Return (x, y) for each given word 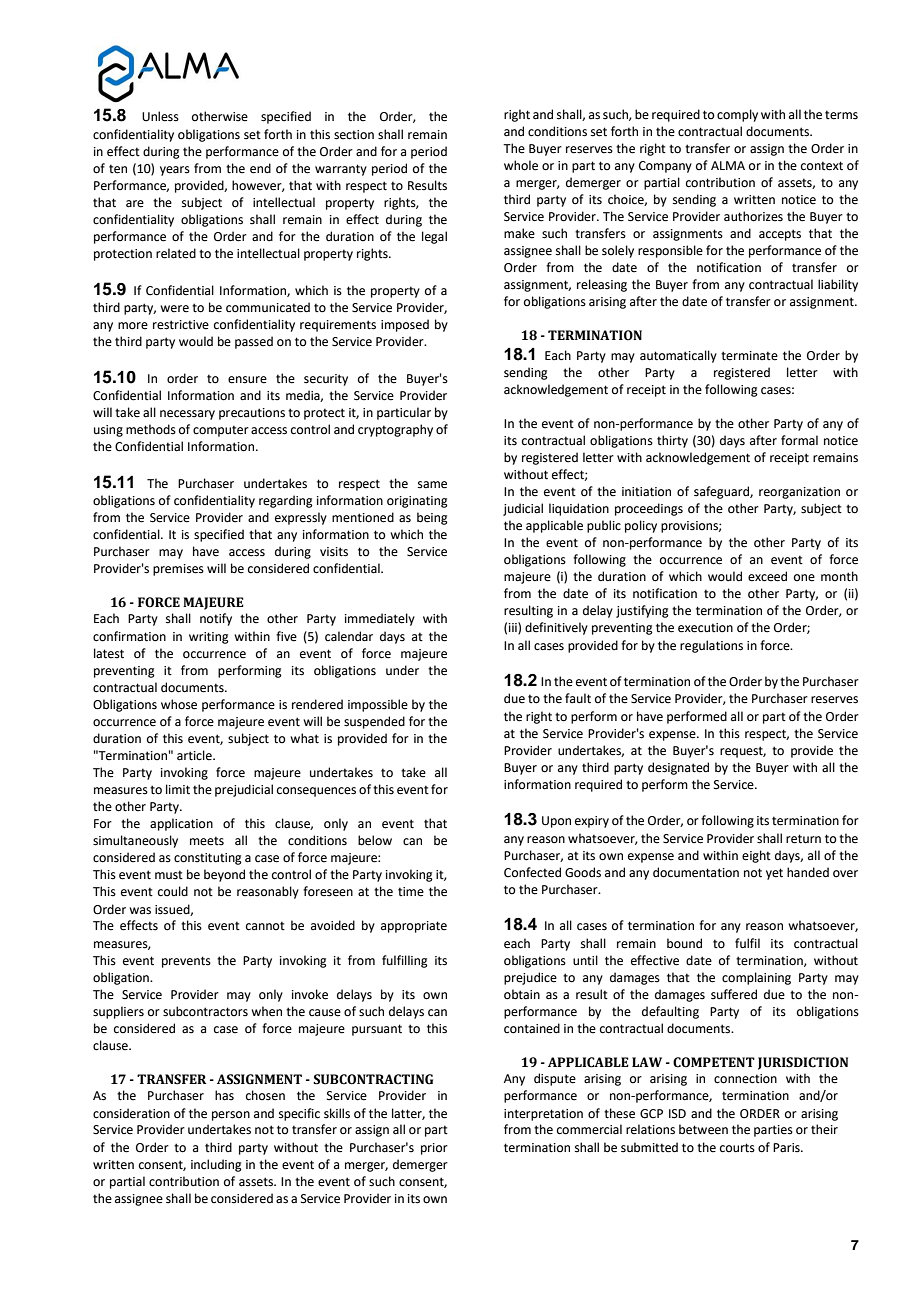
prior (434, 1149)
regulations (711, 646)
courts (737, 1148)
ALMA (728, 165)
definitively (556, 628)
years (175, 171)
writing (209, 638)
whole (521, 165)
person (231, 1116)
